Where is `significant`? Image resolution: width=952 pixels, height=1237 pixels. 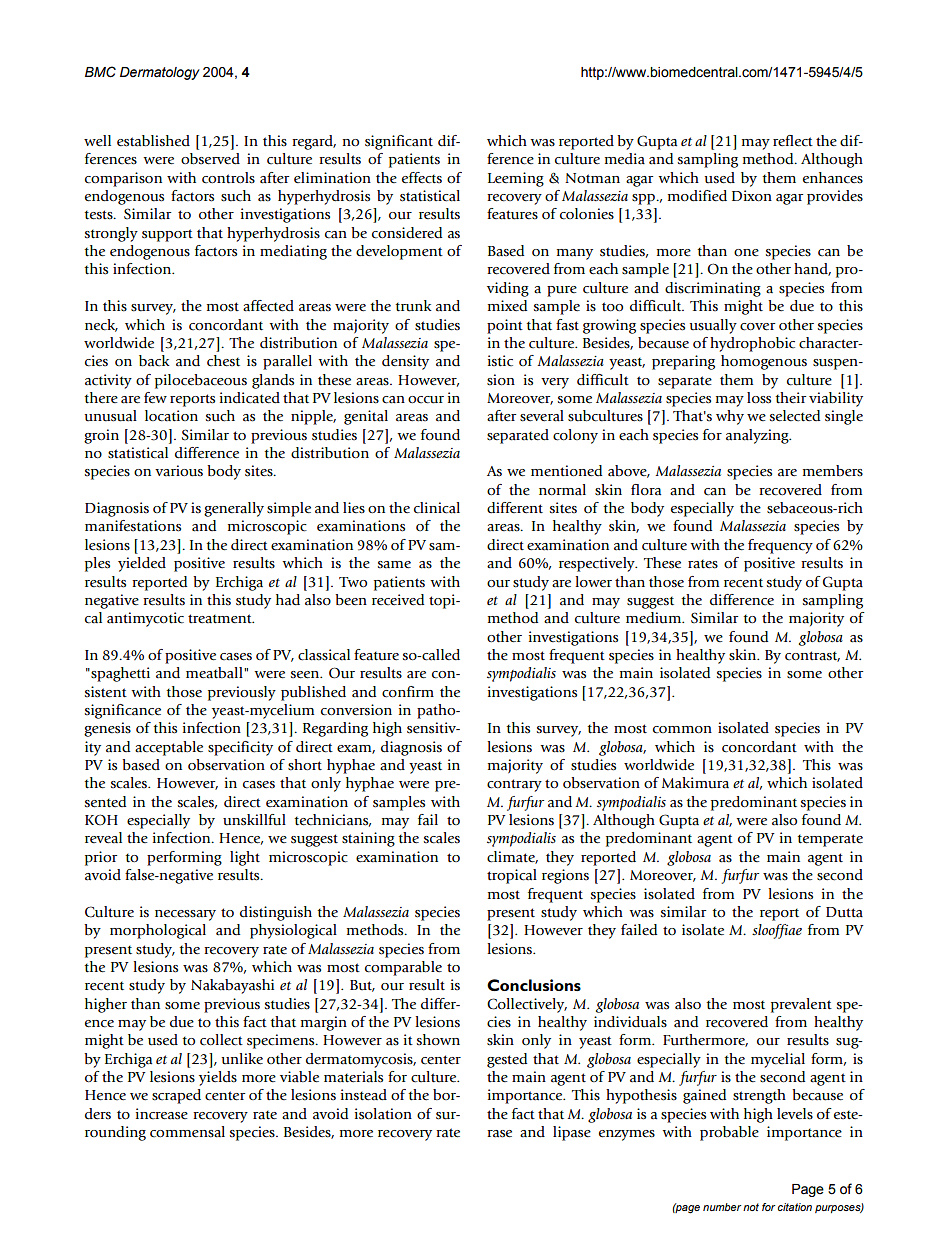 significant is located at coordinates (399, 142).
